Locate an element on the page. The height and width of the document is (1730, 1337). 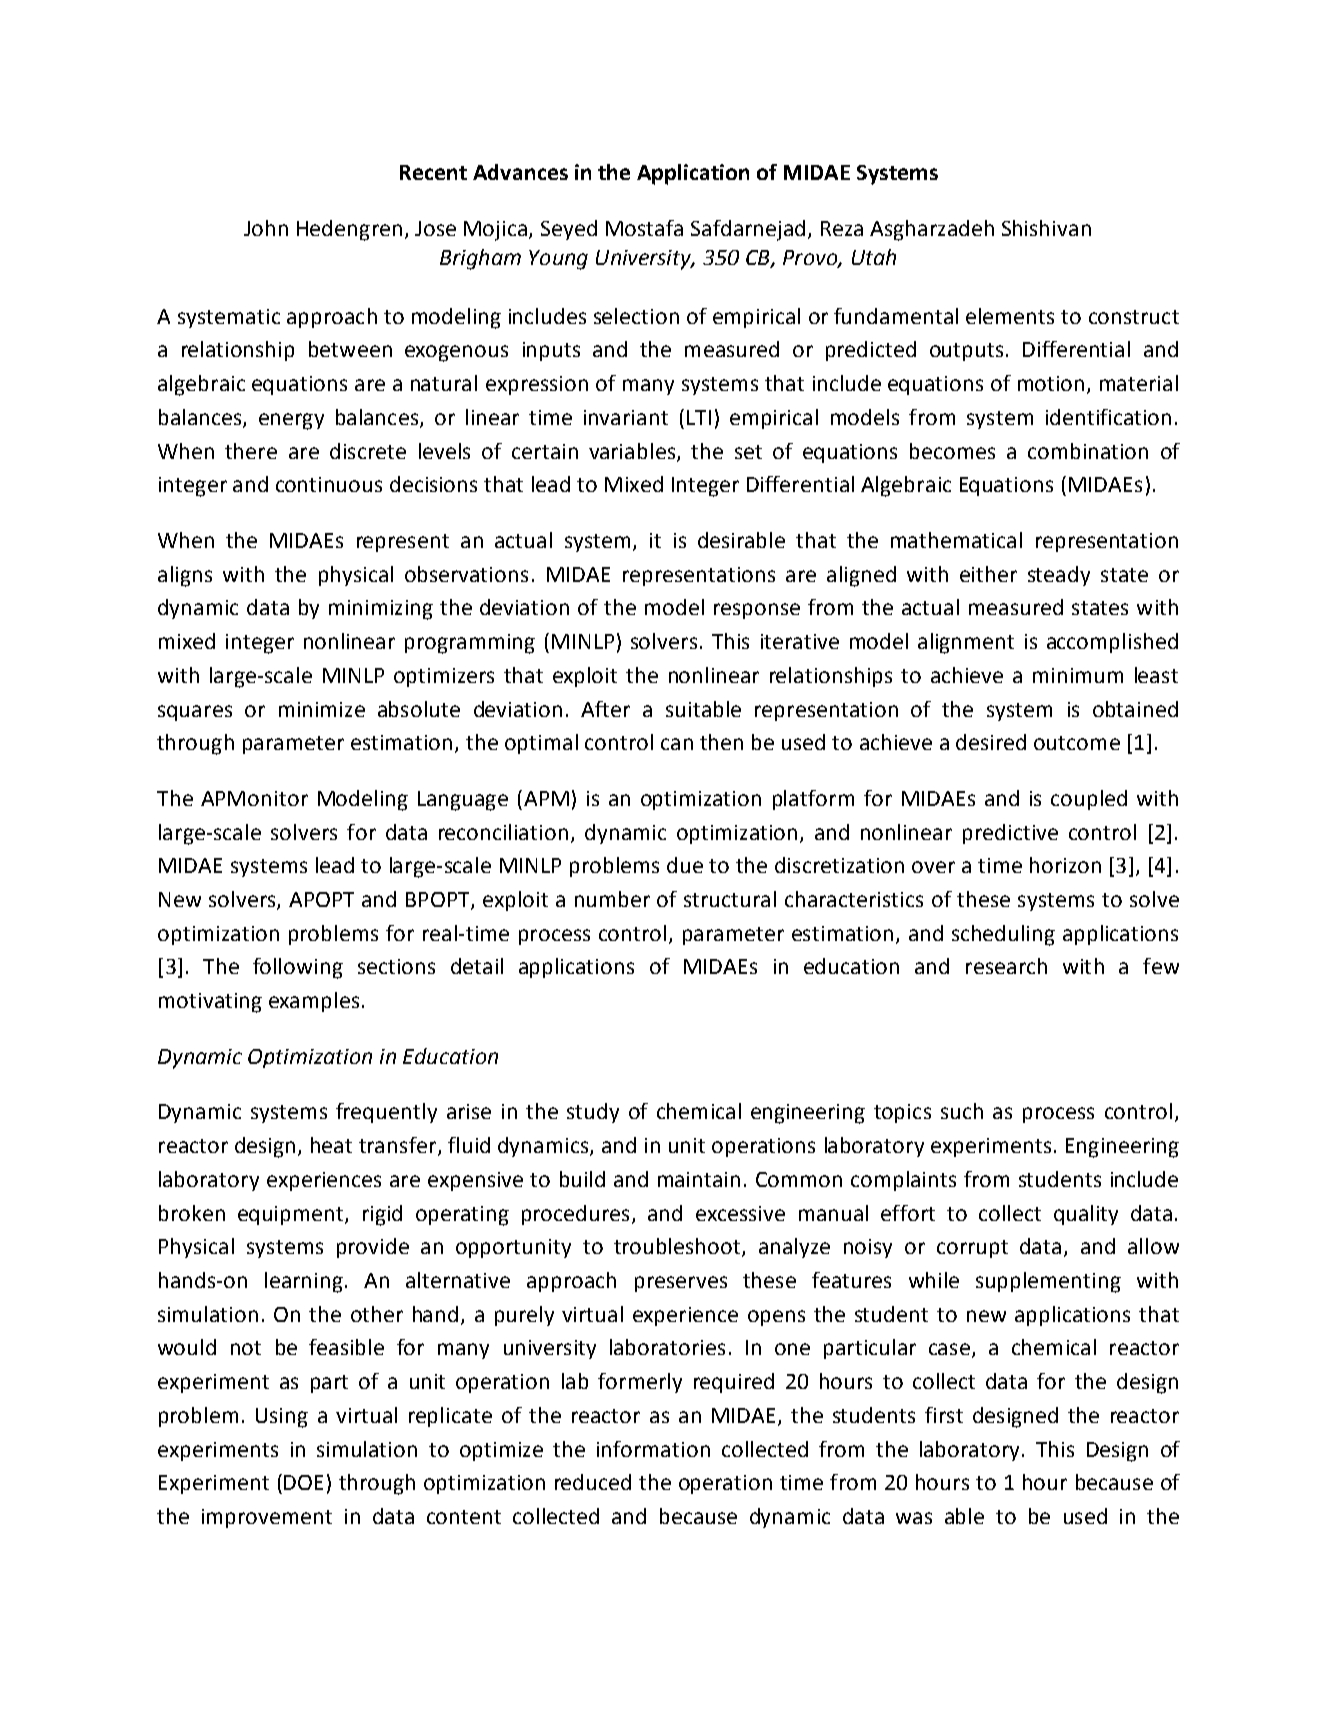
research is located at coordinates (1006, 966).
